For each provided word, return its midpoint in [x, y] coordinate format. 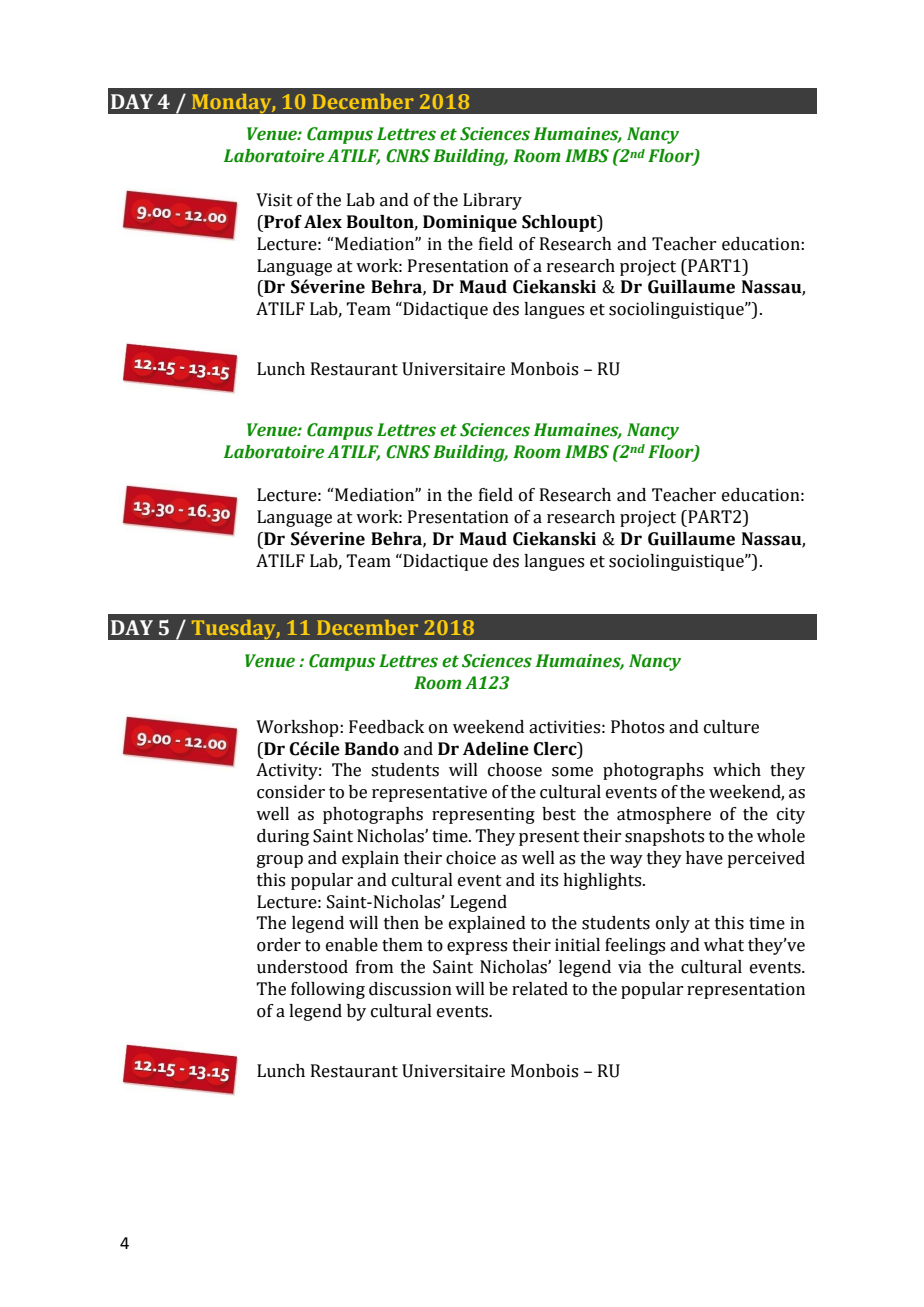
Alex [323, 222]
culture [731, 727]
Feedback [386, 727]
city [791, 815]
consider [291, 792]
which [737, 770]
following [328, 990]
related [540, 989]
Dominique [470, 223]
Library [492, 201]
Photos [637, 727]
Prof [282, 222]
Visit [274, 200]
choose [515, 770]
